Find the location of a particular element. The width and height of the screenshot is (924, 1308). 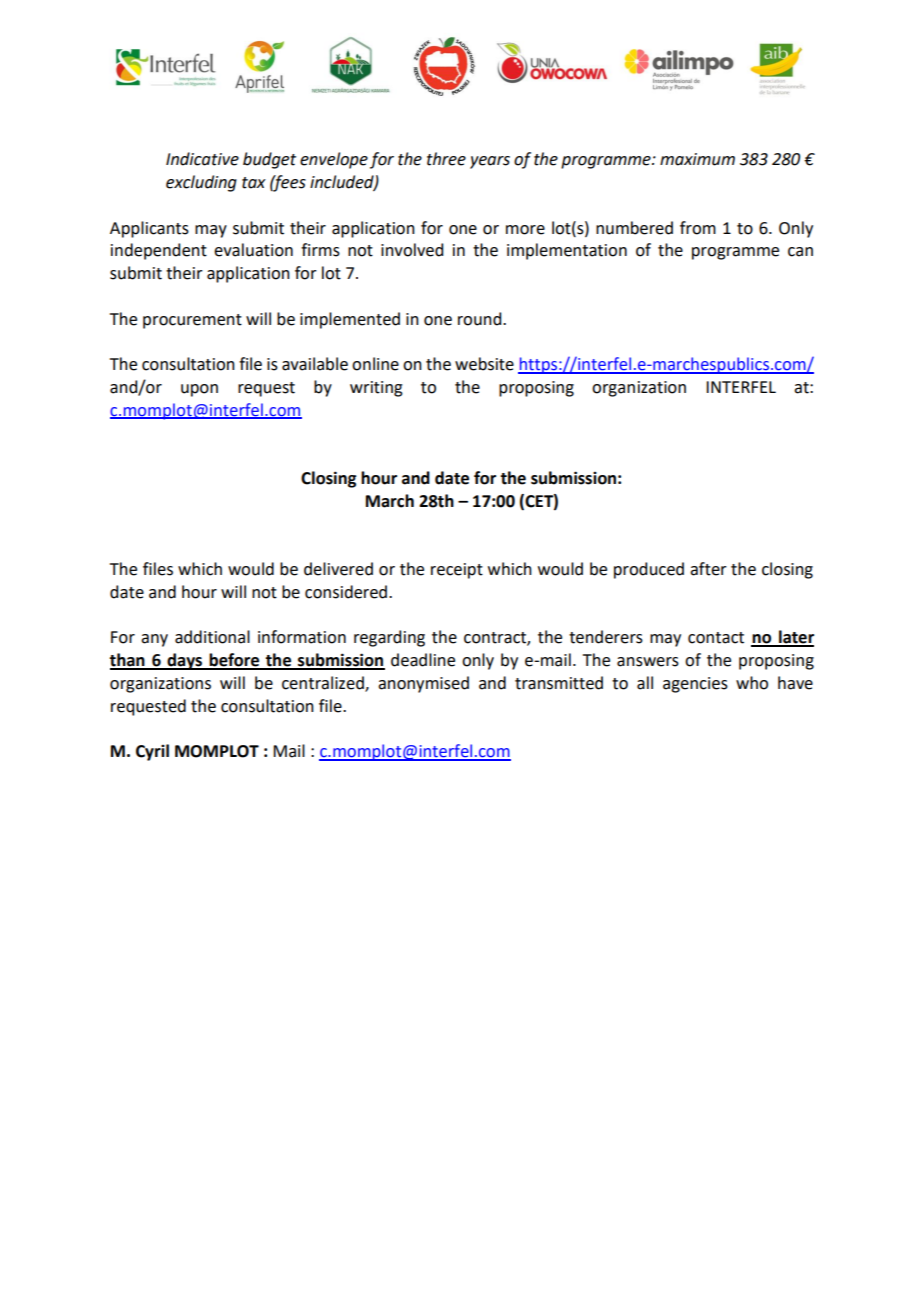

delivered is located at coordinates (338, 569).
